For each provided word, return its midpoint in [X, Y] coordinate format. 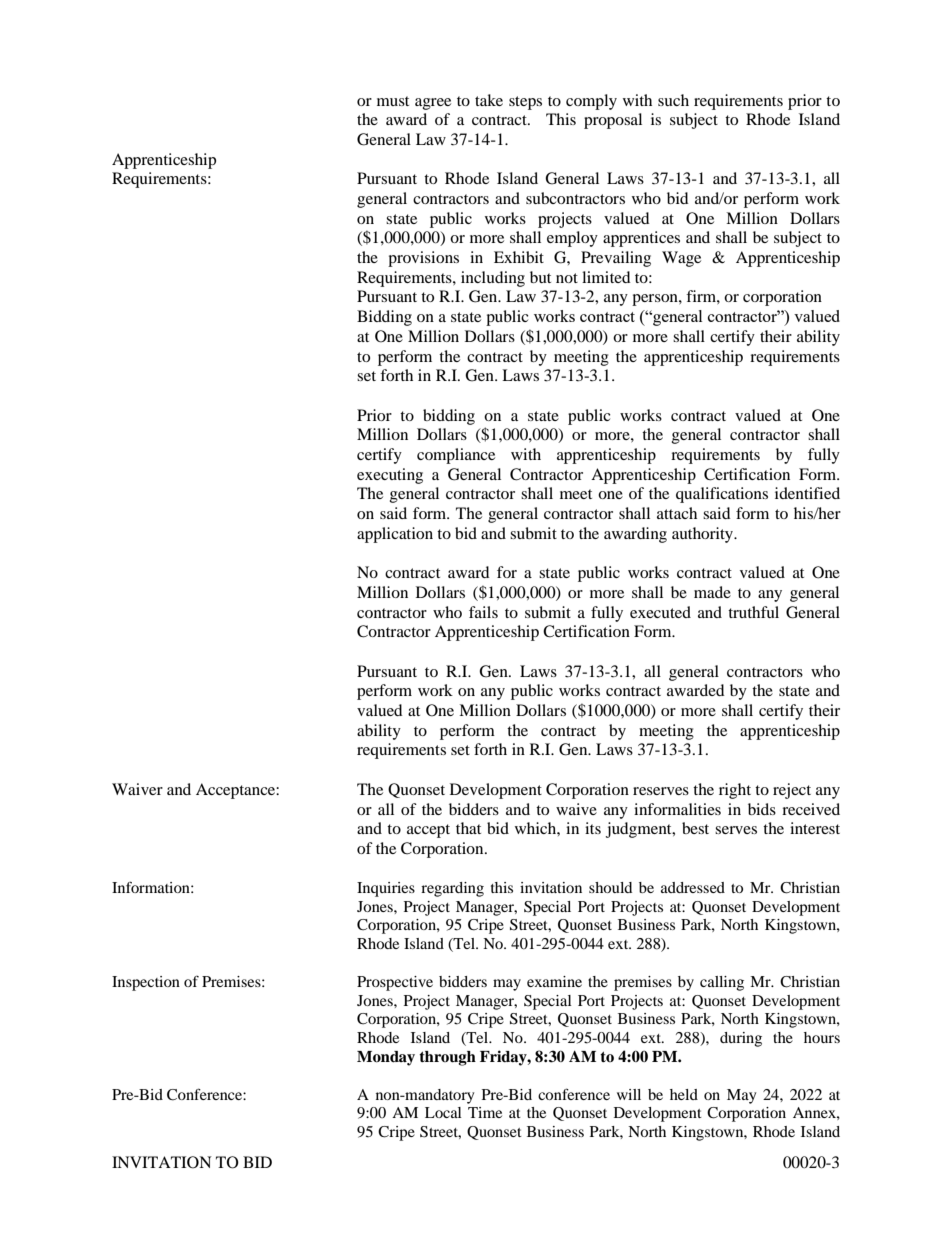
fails [483, 612]
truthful [753, 612]
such [673, 100]
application [395, 535]
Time [485, 1112]
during [741, 1039]
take [489, 100]
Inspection [146, 983]
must [393, 101]
